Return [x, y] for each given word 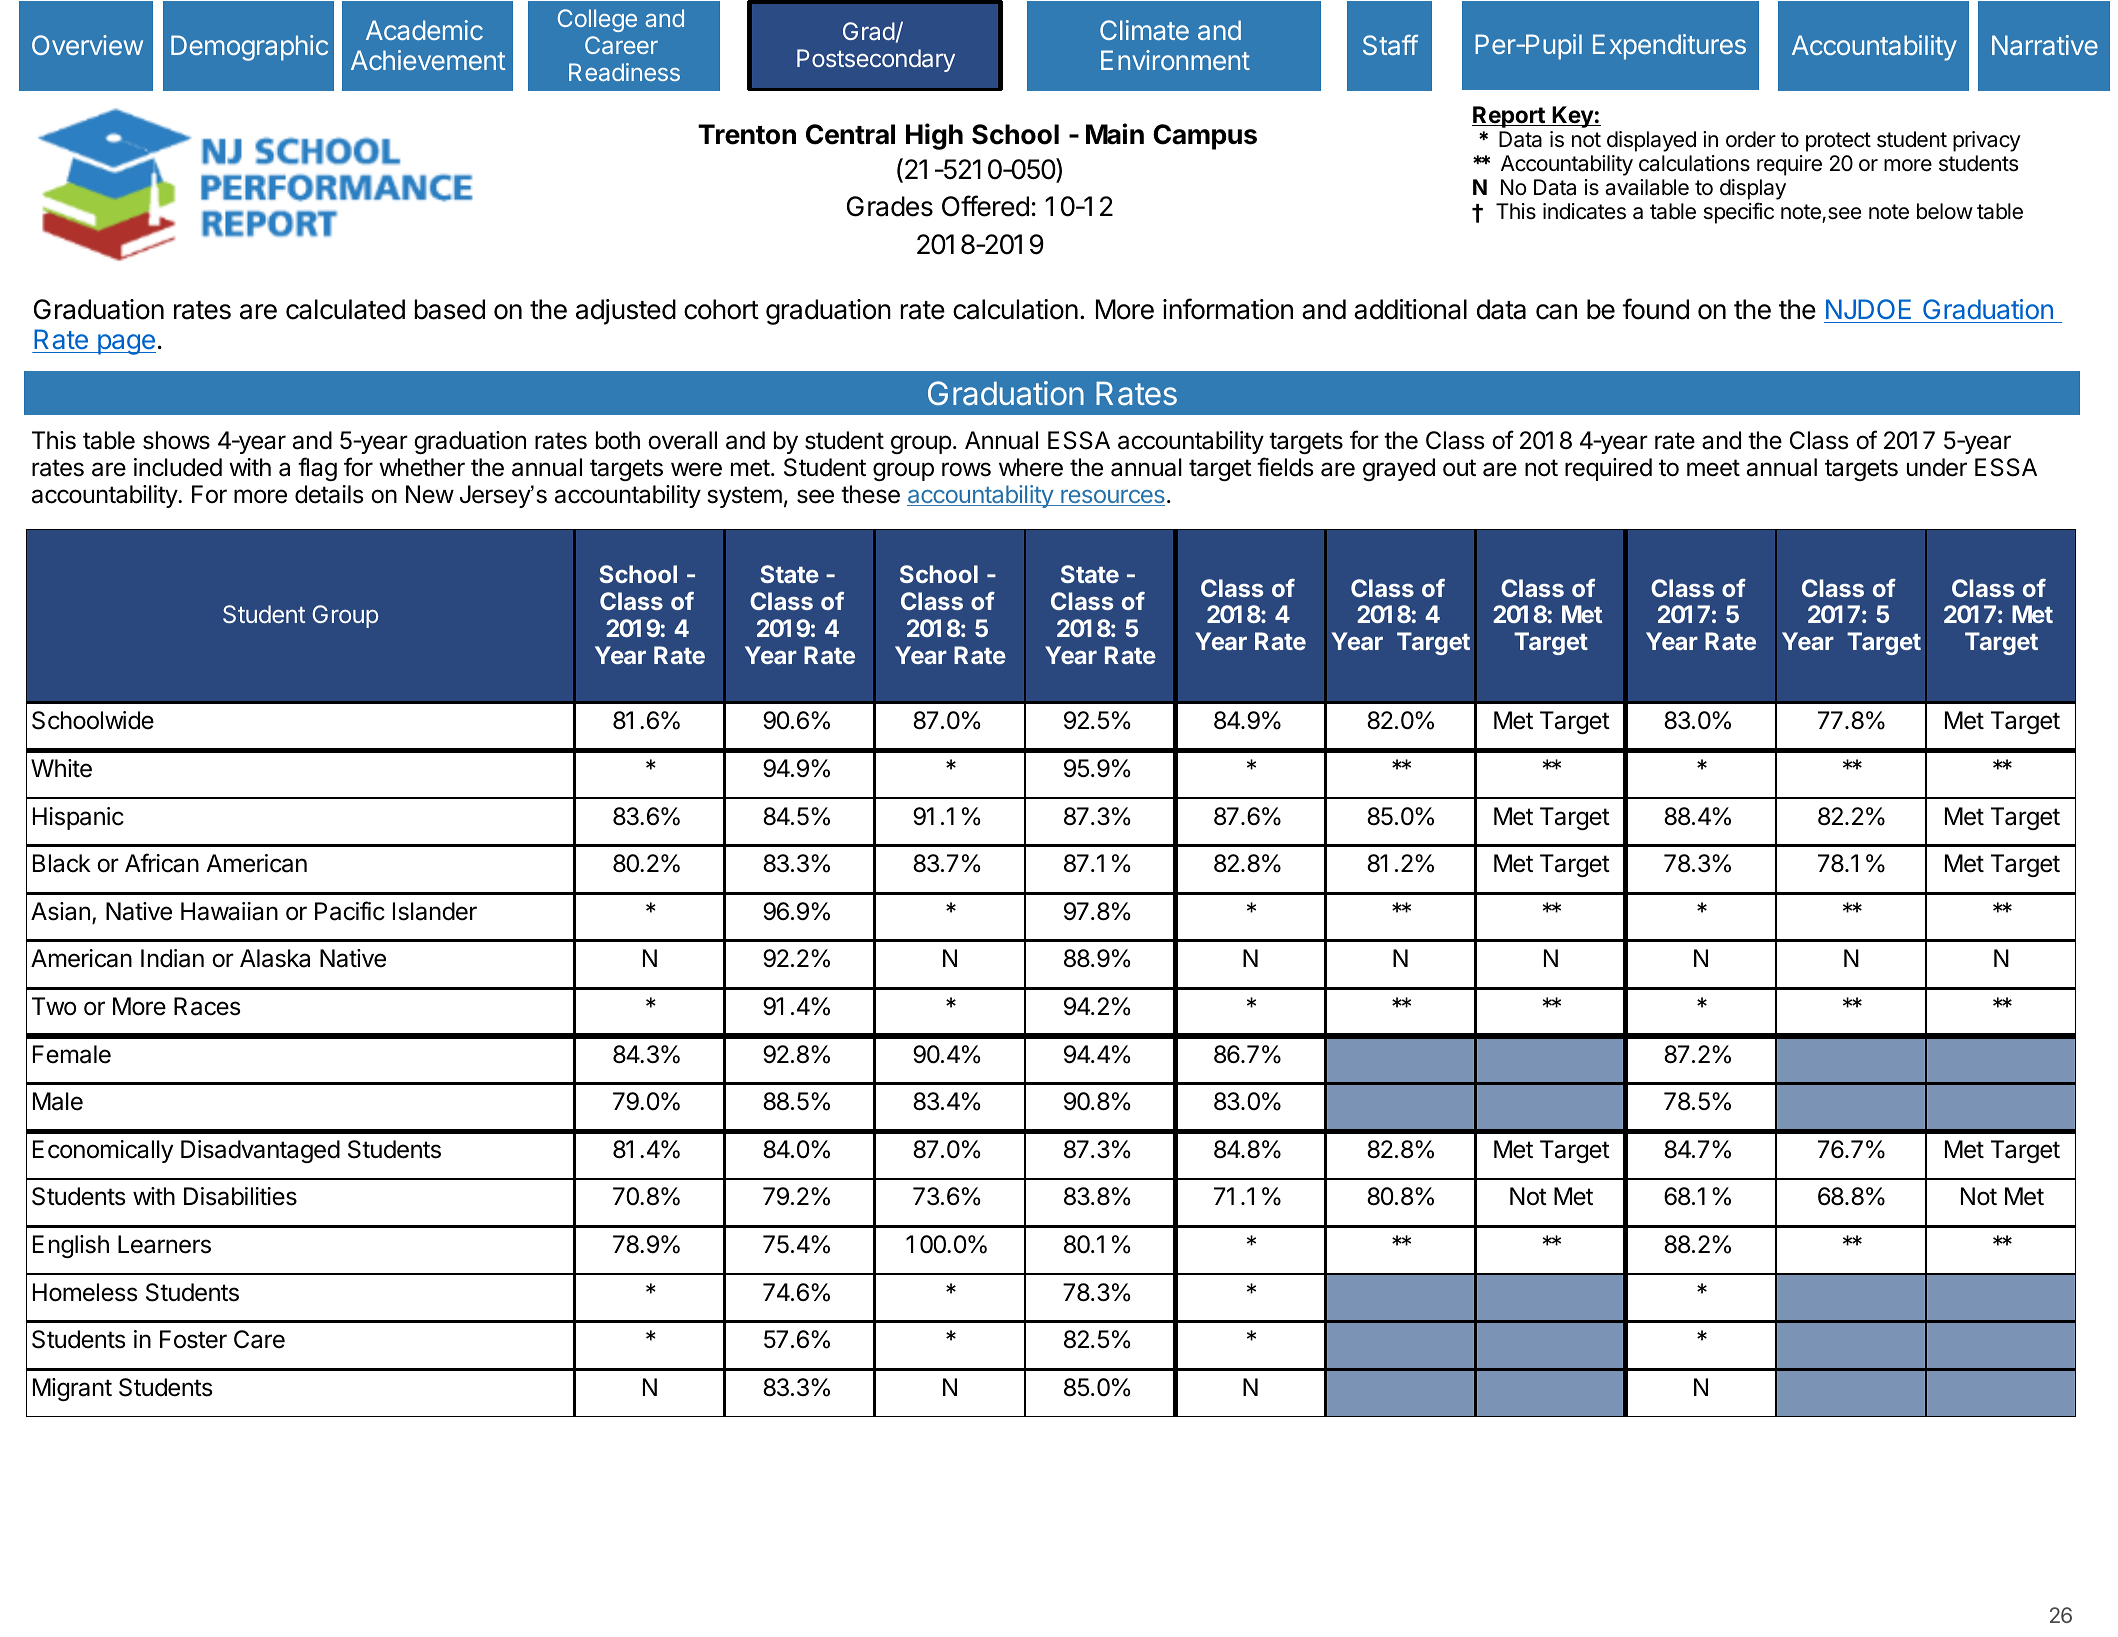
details [329, 494]
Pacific [350, 911]
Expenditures [1669, 47]
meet [1713, 468]
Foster [193, 1339]
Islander [435, 911]
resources [1112, 498]
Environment [1175, 60]
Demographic [249, 48]
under [1937, 467]
